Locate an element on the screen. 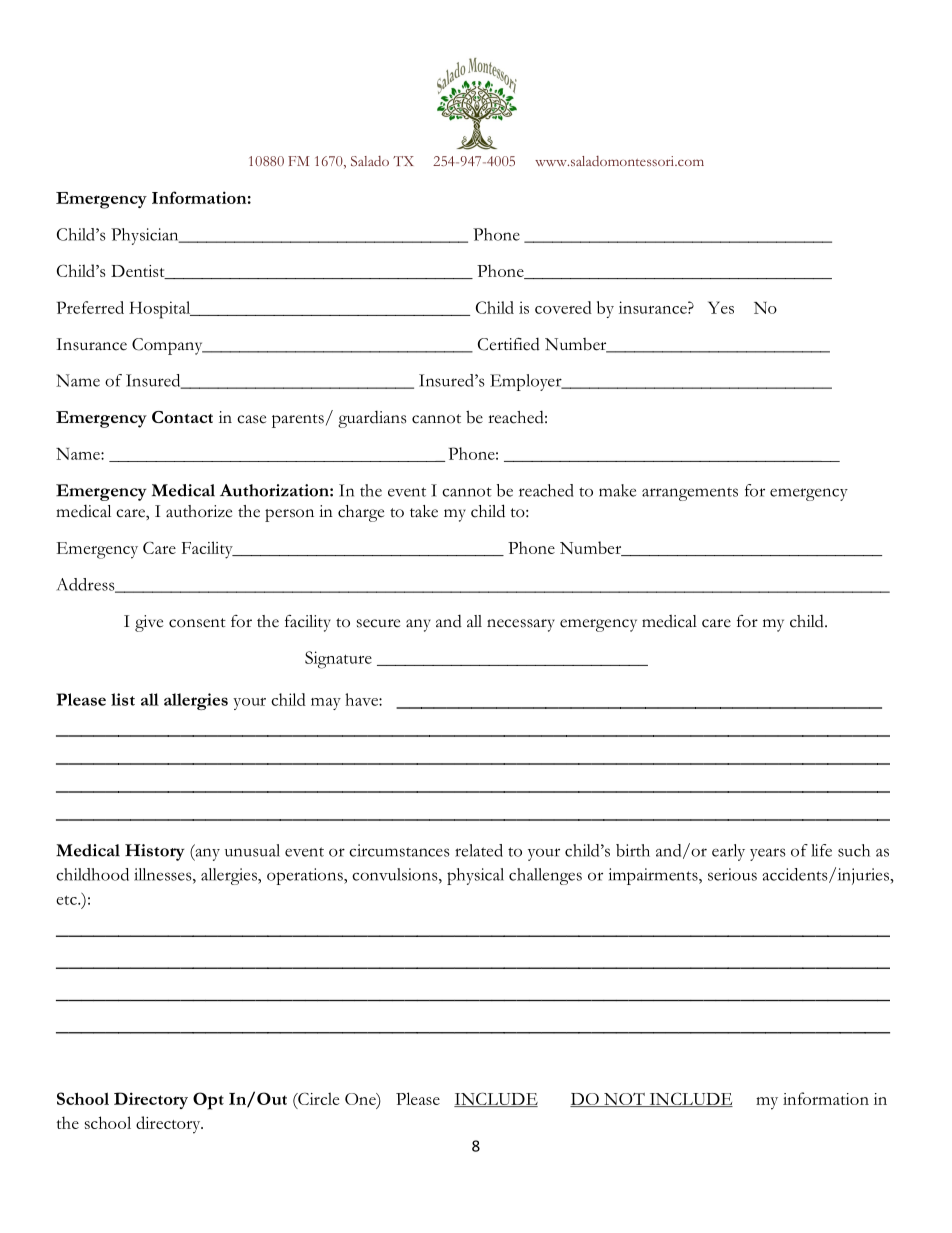 The height and width of the screenshot is (1233, 952). Certified is located at coordinates (509, 344).
